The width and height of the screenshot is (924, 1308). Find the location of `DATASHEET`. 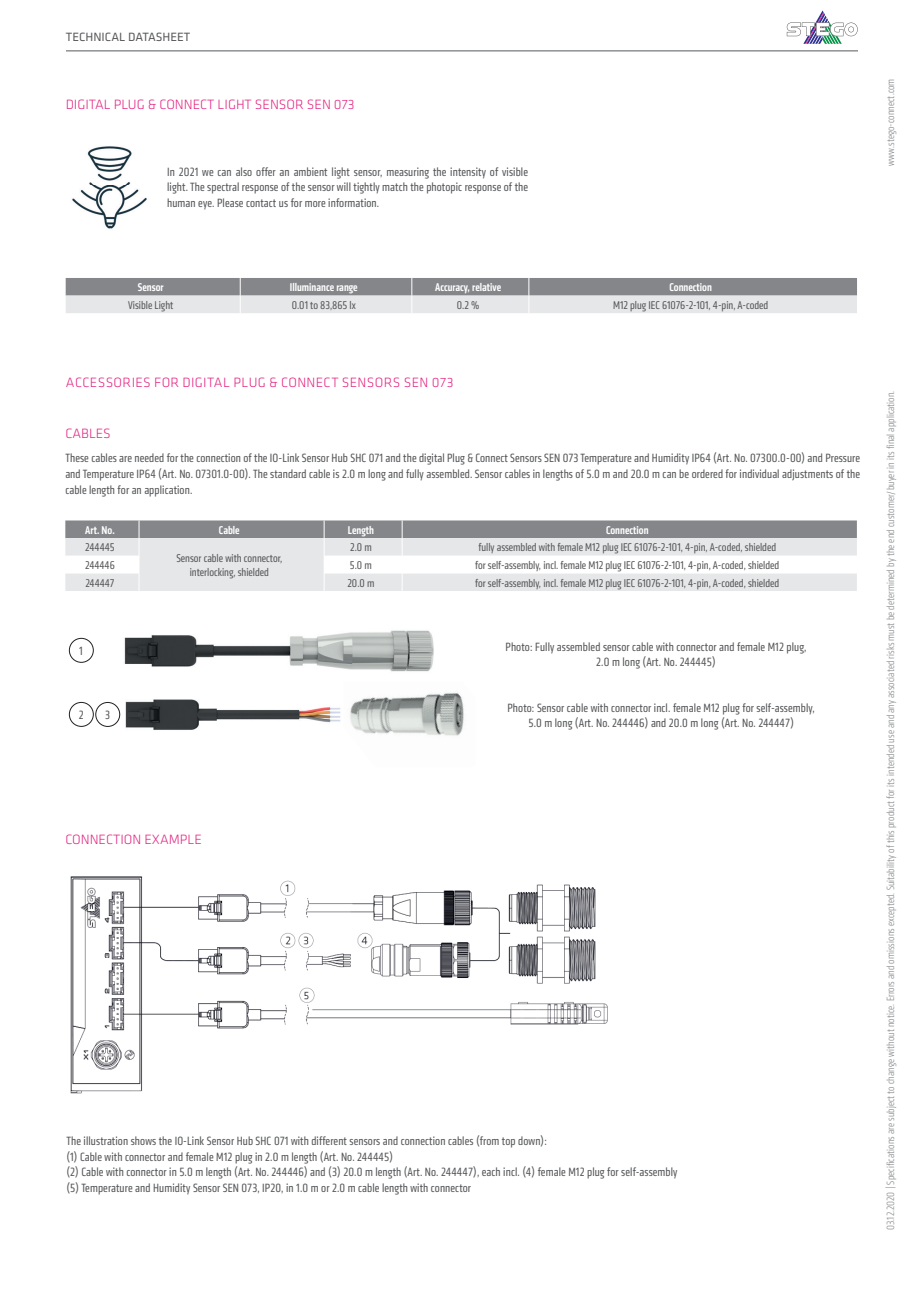

DATASHEET is located at coordinates (159, 36).
